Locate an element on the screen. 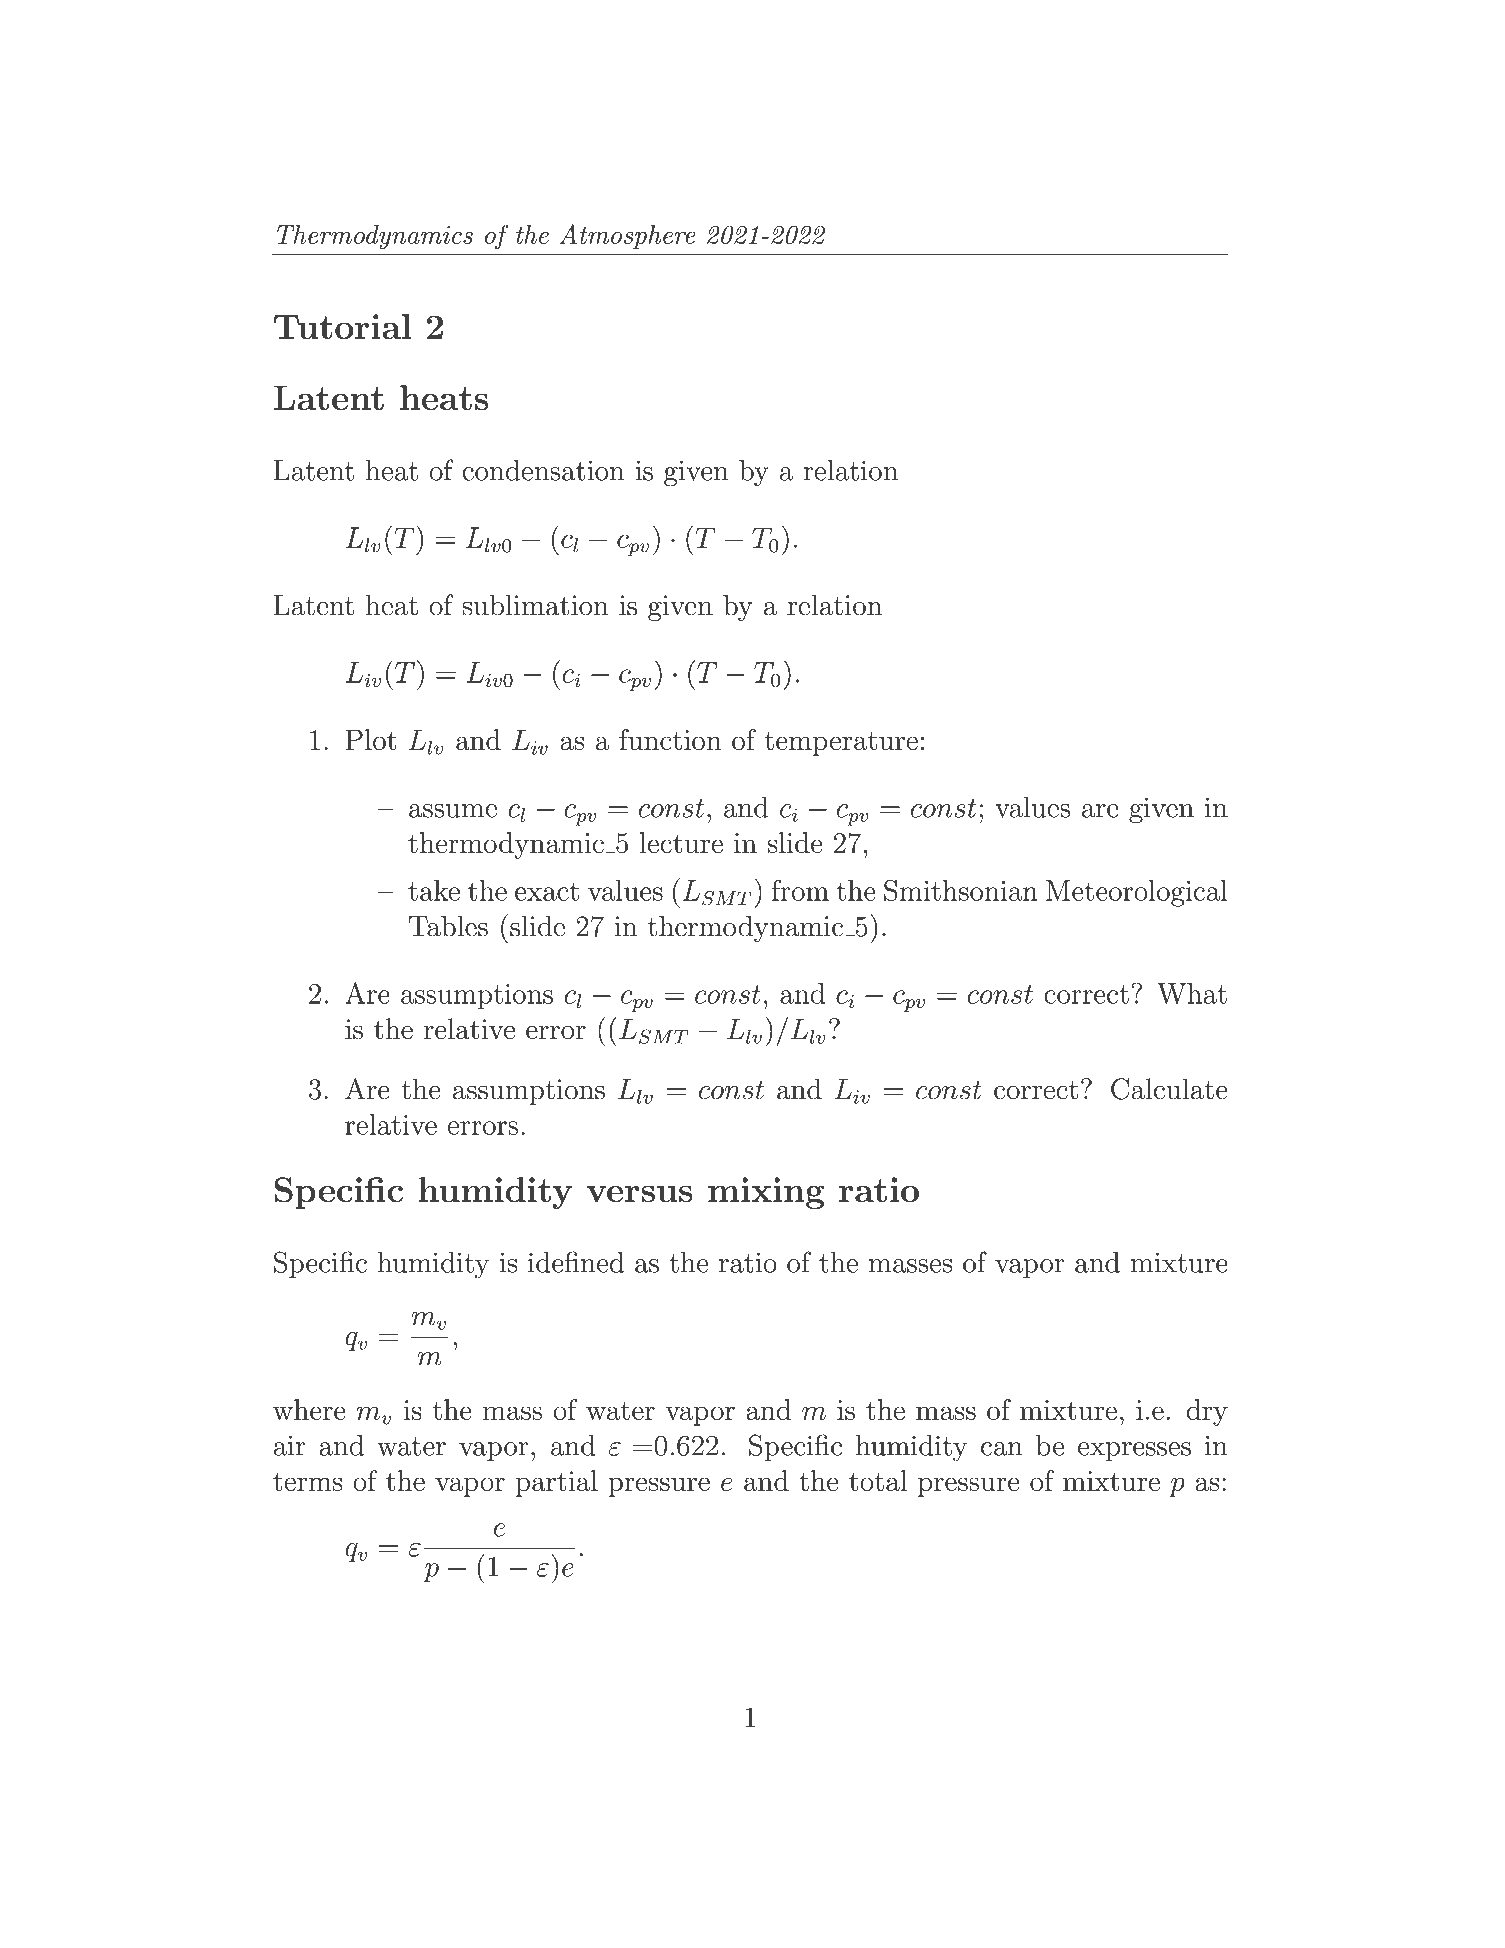  Atmosphere is located at coordinates (627, 236).
